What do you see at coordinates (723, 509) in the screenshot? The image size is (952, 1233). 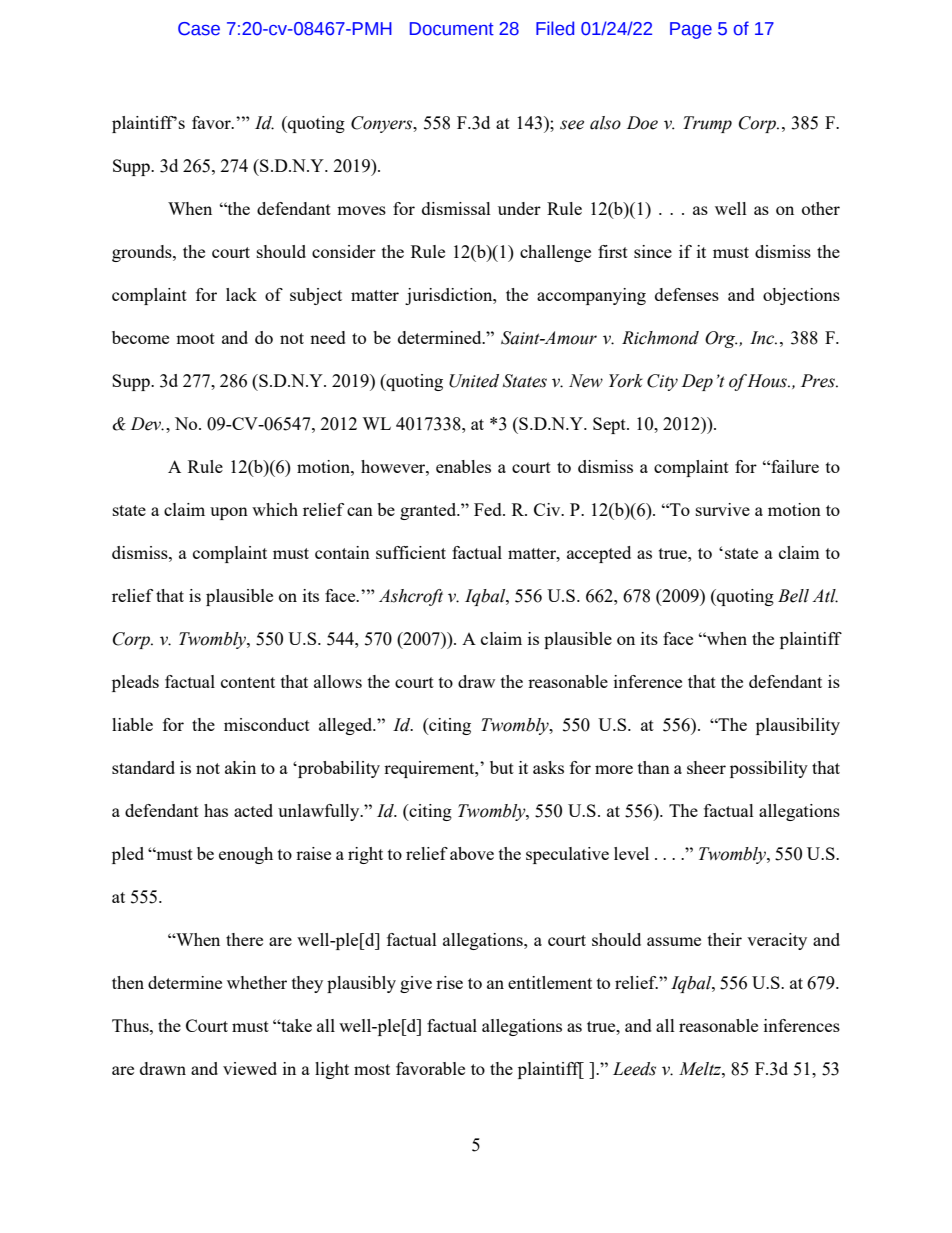 I see `survive` at bounding box center [723, 509].
